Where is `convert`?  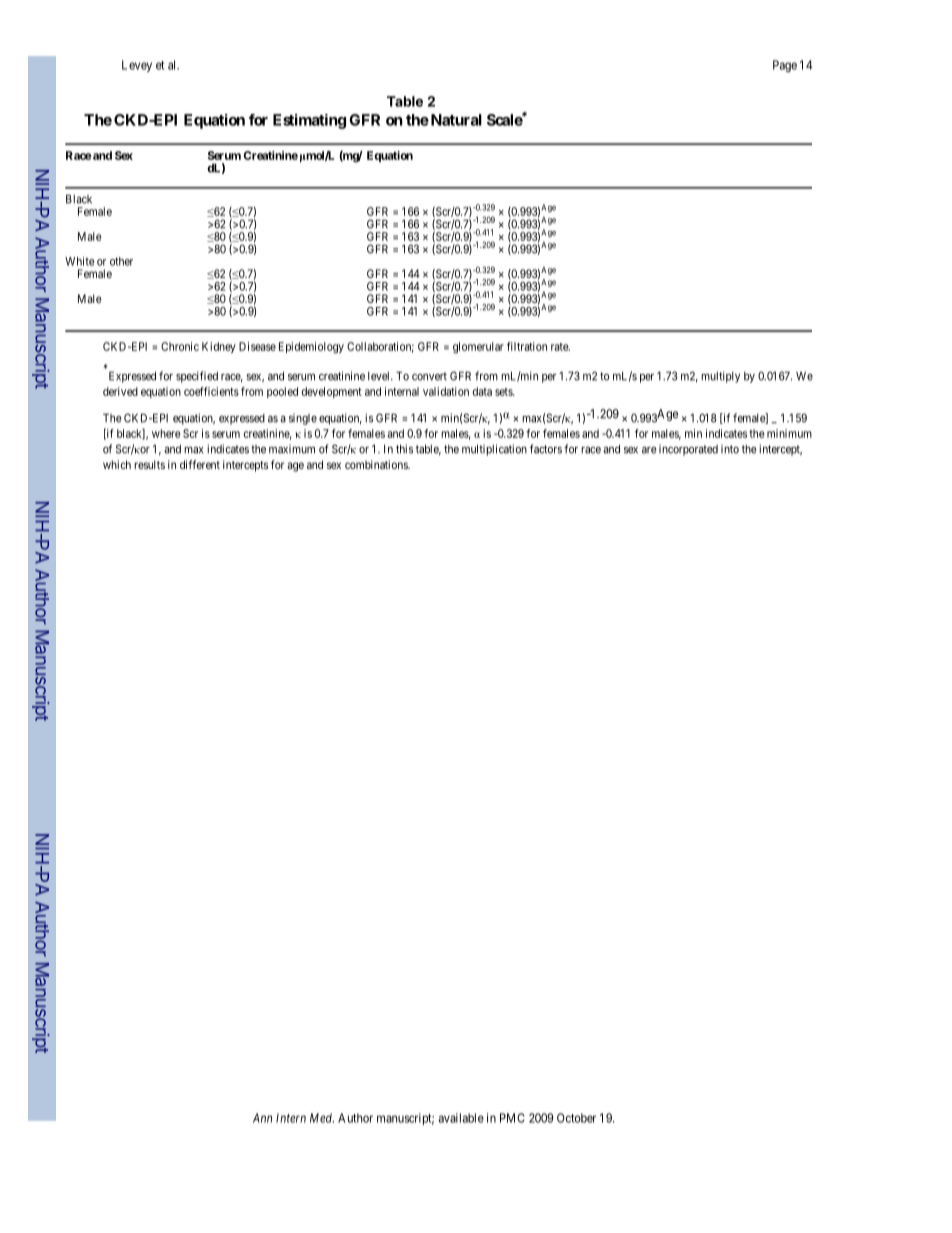 convert is located at coordinates (429, 376).
